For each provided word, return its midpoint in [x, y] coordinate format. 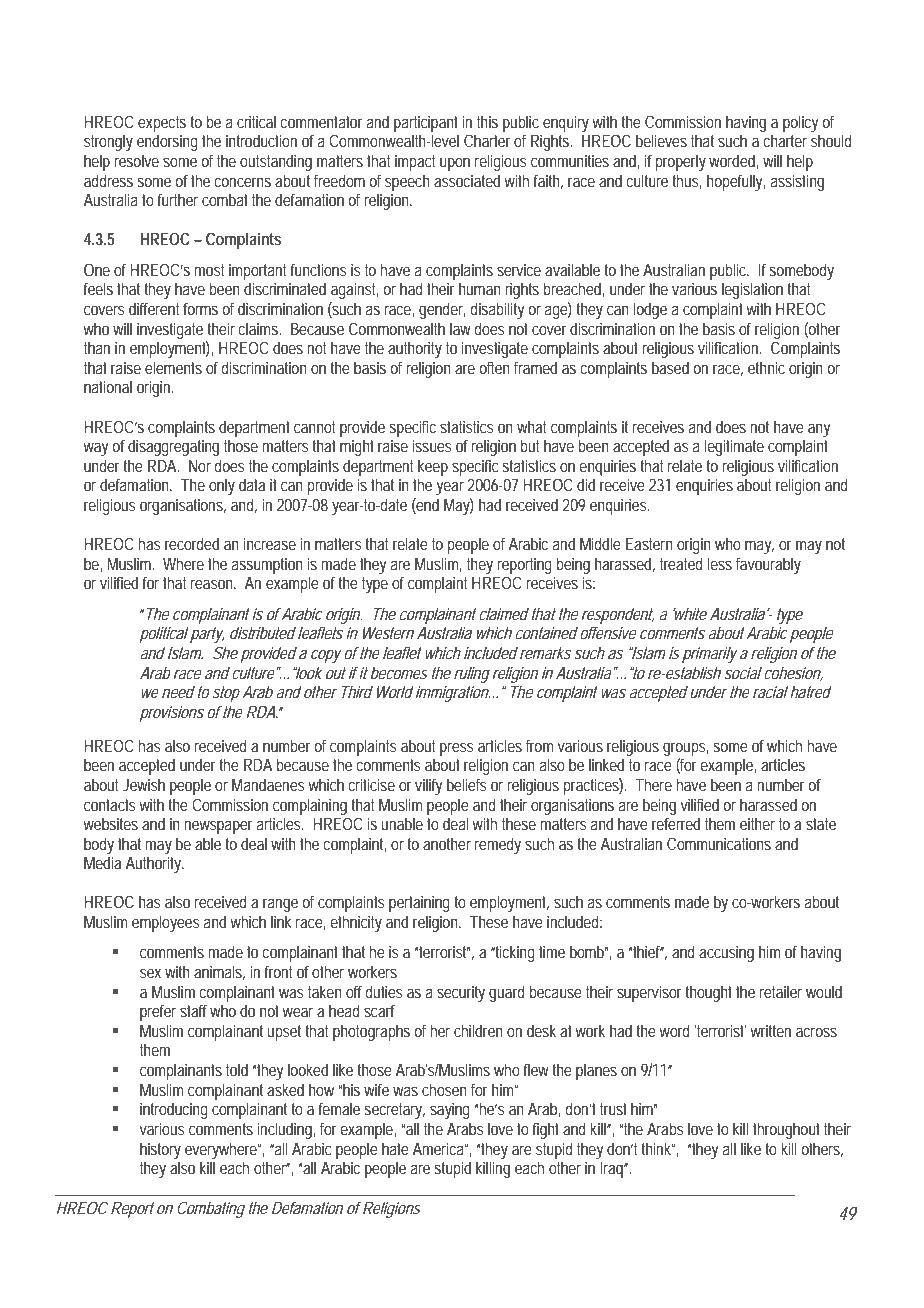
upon [455, 164]
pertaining [422, 904]
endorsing [167, 142]
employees [165, 923]
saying [450, 1111]
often [494, 368]
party [207, 635]
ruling [472, 674]
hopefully [736, 182]
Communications [719, 843]
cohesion [793, 673]
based [670, 367]
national [108, 386]
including [286, 1130]
